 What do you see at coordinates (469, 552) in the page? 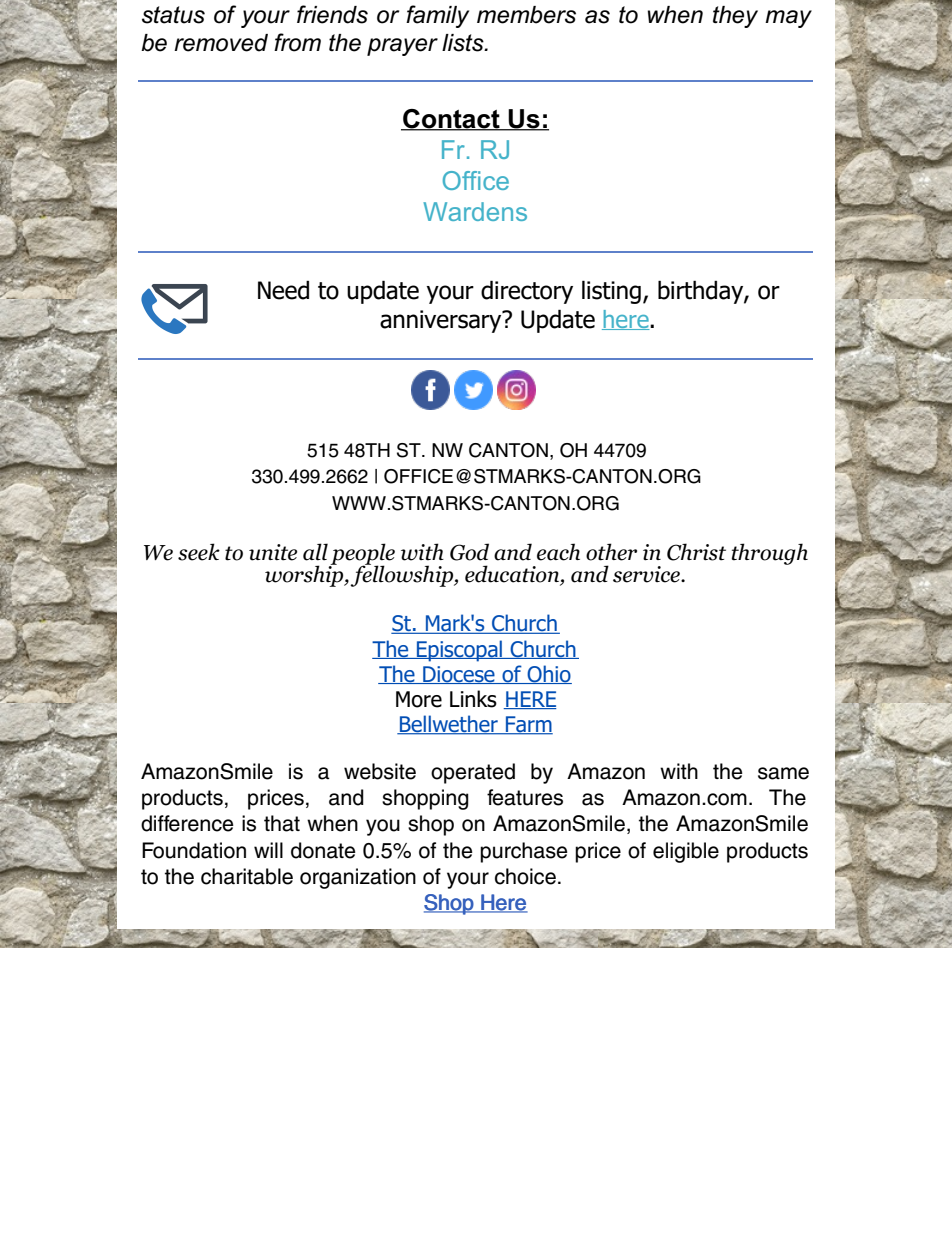
I see `God` at bounding box center [469, 552].
